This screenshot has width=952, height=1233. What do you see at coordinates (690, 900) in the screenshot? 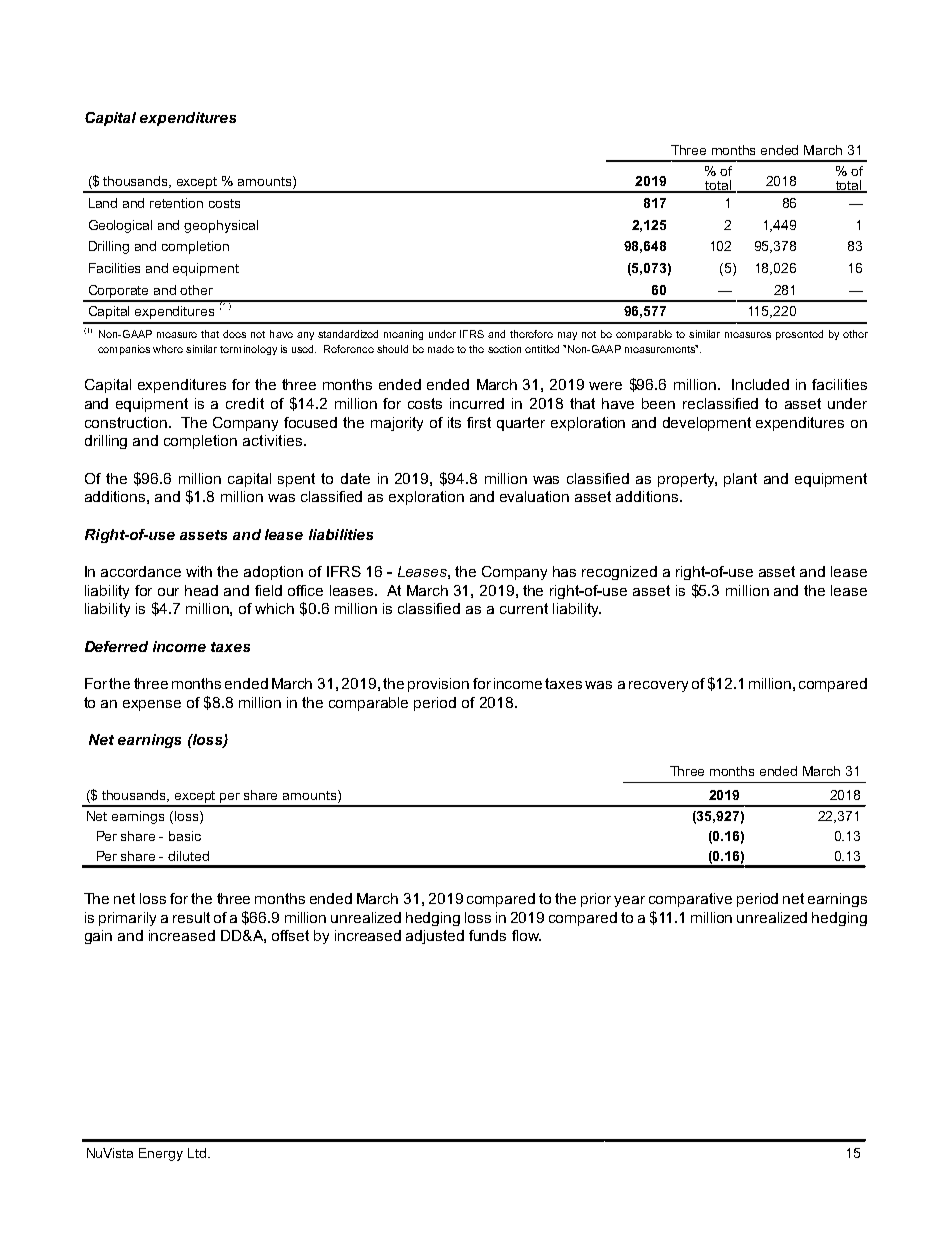
I see `comparative` at bounding box center [690, 900].
